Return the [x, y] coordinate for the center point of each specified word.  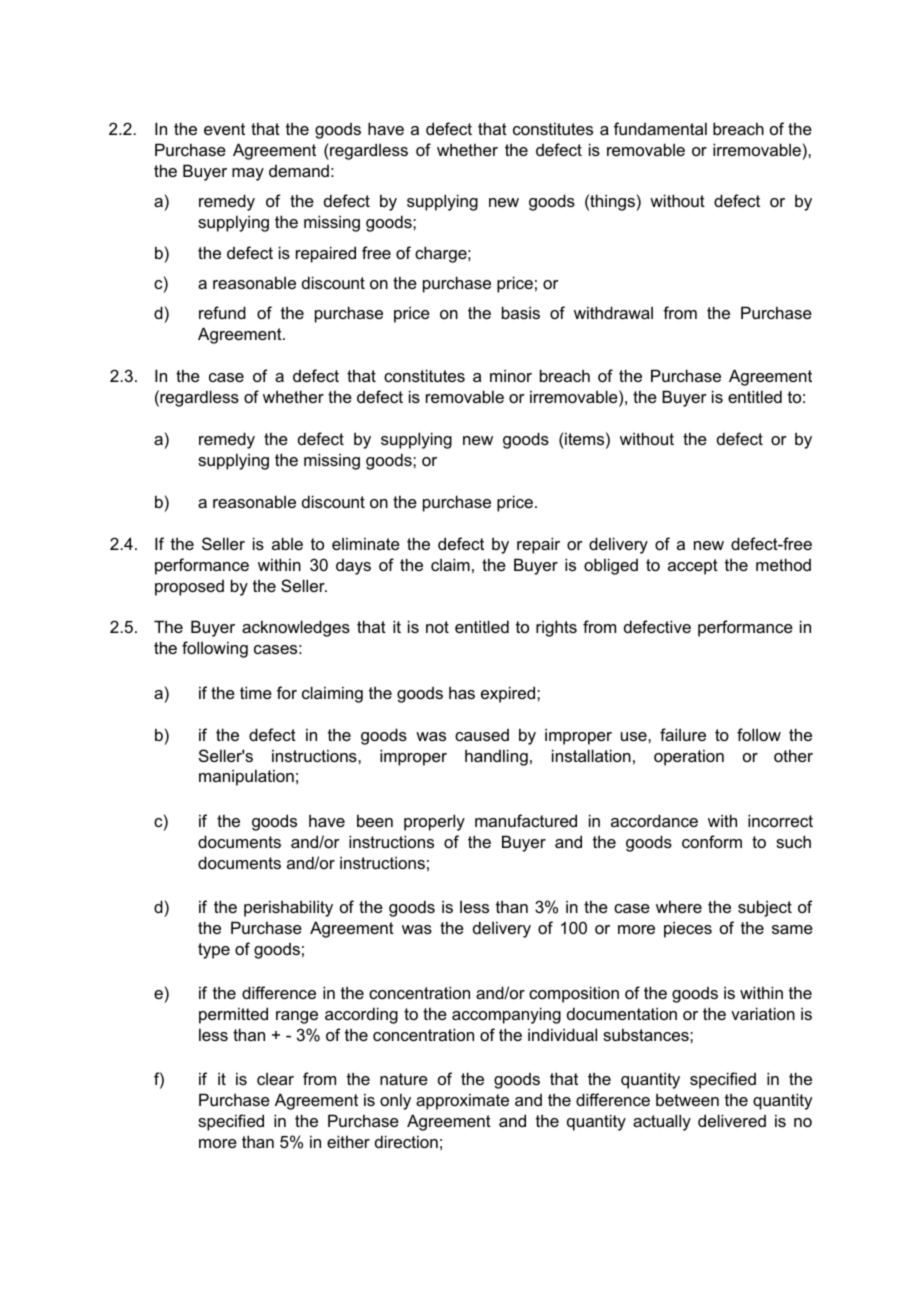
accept [693, 567]
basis [521, 312]
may [248, 174]
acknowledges [296, 628]
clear [275, 1079]
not [437, 627]
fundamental [660, 128]
